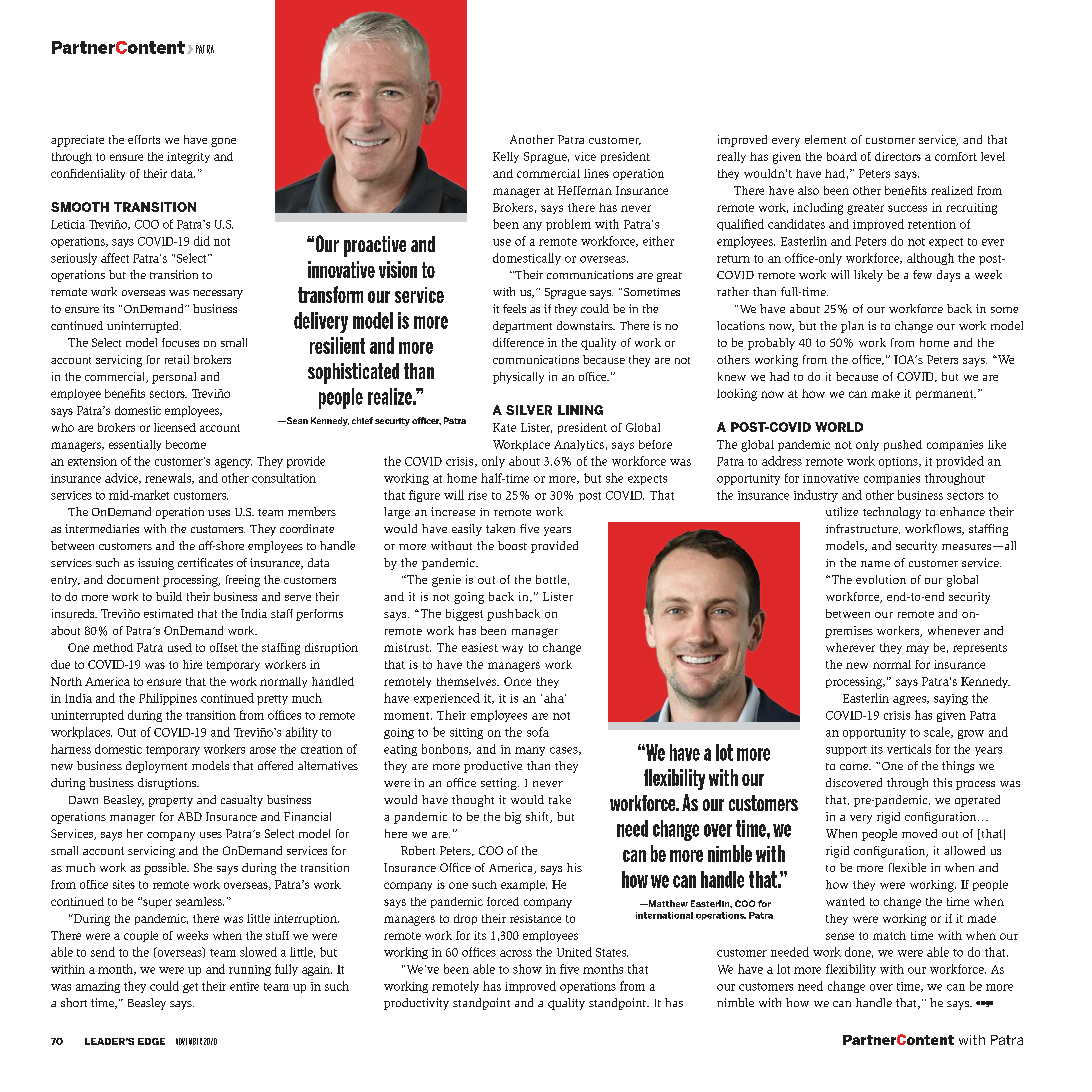 Image resolution: width=1092 pixels, height=1092 pixels. I want to click on physically, so click(518, 378).
